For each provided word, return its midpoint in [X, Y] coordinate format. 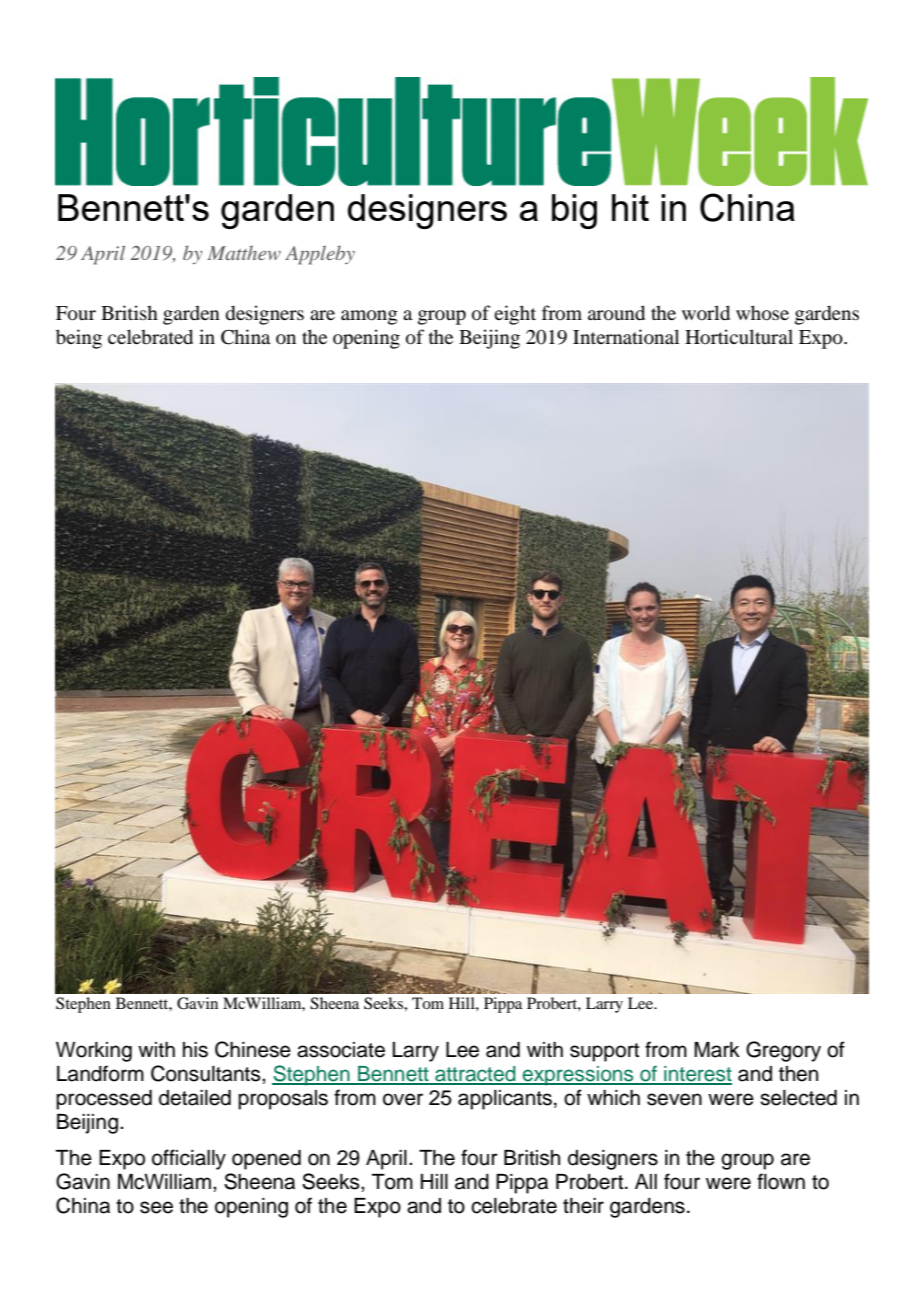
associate [341, 1050]
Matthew [244, 253]
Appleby [320, 255]
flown [781, 1181]
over [403, 1099]
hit [630, 207]
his [195, 1050]
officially [189, 1159]
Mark [717, 1050]
